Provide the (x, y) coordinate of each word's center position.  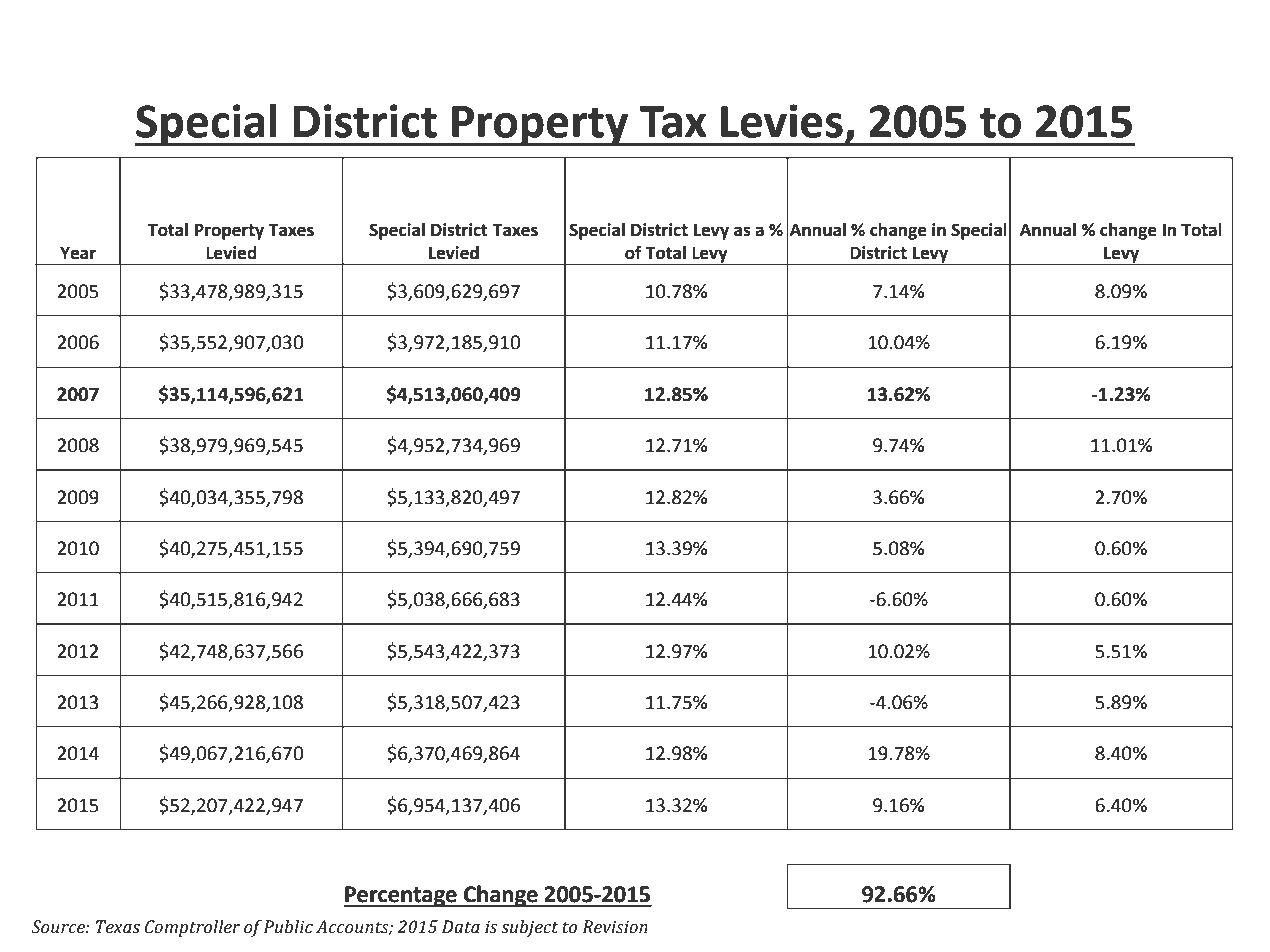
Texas (118, 927)
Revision (615, 927)
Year (78, 253)
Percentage (401, 896)
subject (530, 928)
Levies (782, 121)
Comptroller (192, 928)
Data (461, 927)
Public (288, 927)
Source (59, 927)
